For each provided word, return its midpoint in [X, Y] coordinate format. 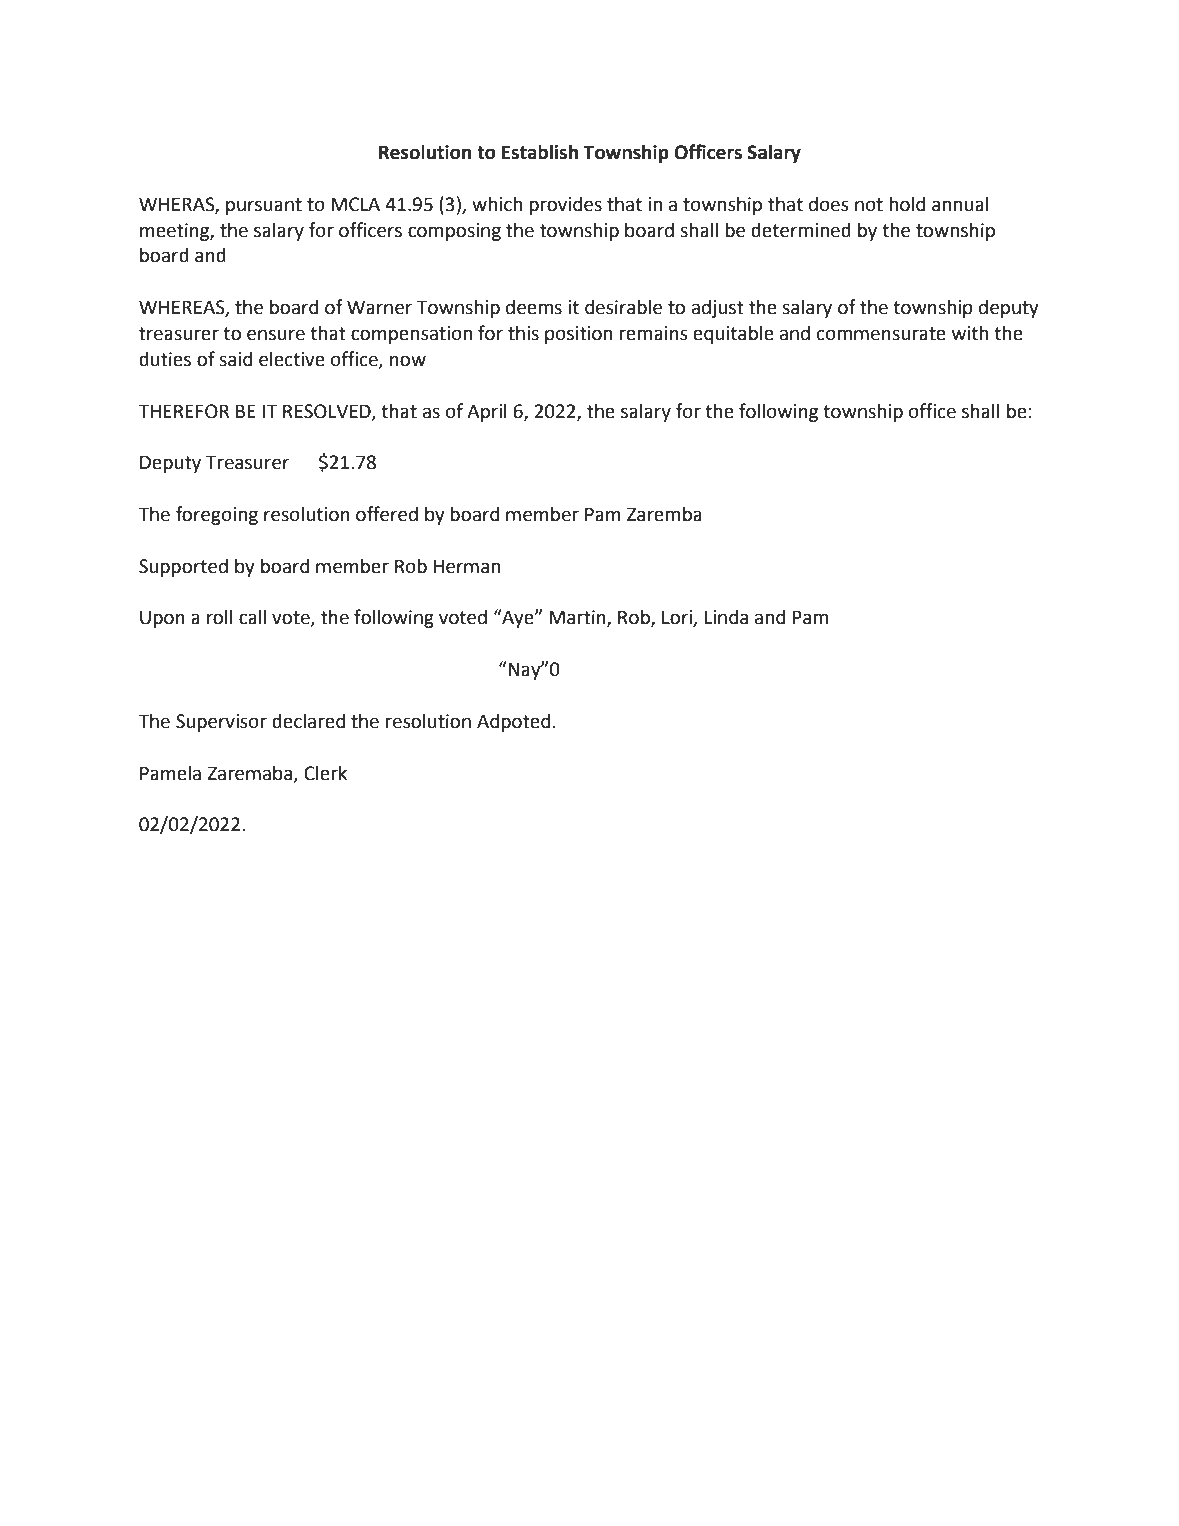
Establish [540, 152]
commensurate [881, 334]
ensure [276, 335]
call [252, 617]
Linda [726, 617]
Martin [578, 618]
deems [534, 307]
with [970, 333]
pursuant [264, 206]
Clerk [325, 773]
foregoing [217, 515]
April [487, 412]
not [869, 205]
